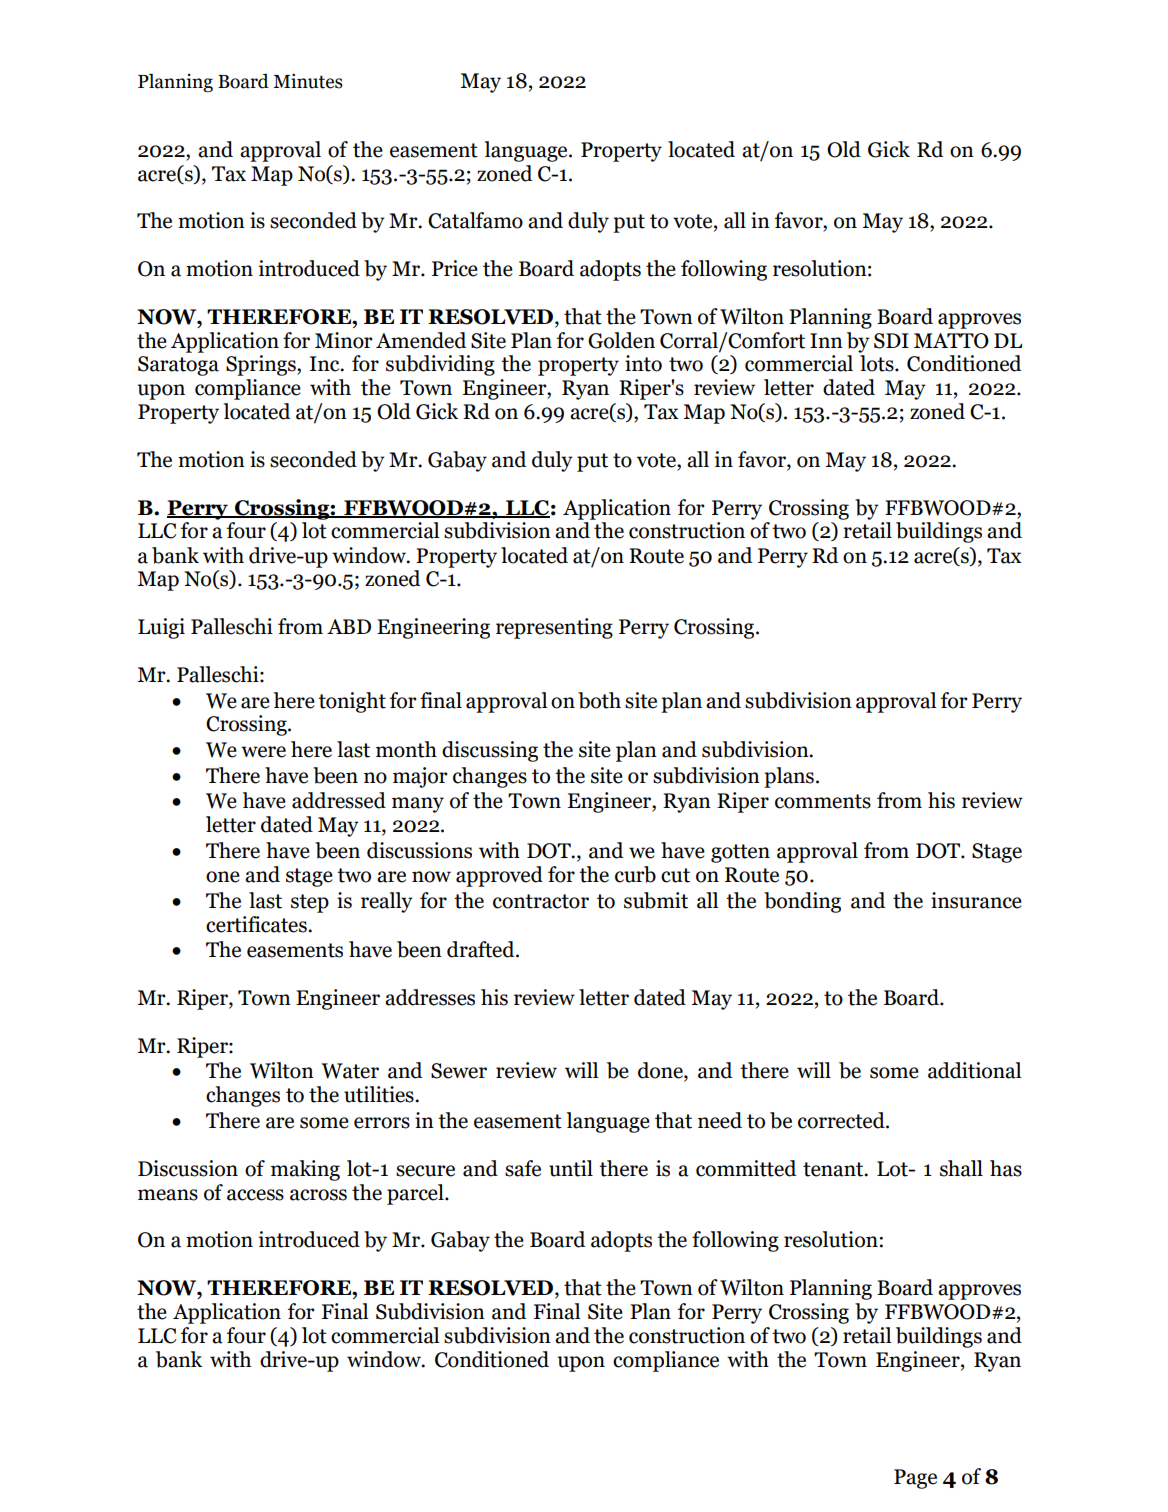 The image size is (1168, 1512). What do you see at coordinates (455, 268) in the screenshot?
I see `Price` at bounding box center [455, 268].
